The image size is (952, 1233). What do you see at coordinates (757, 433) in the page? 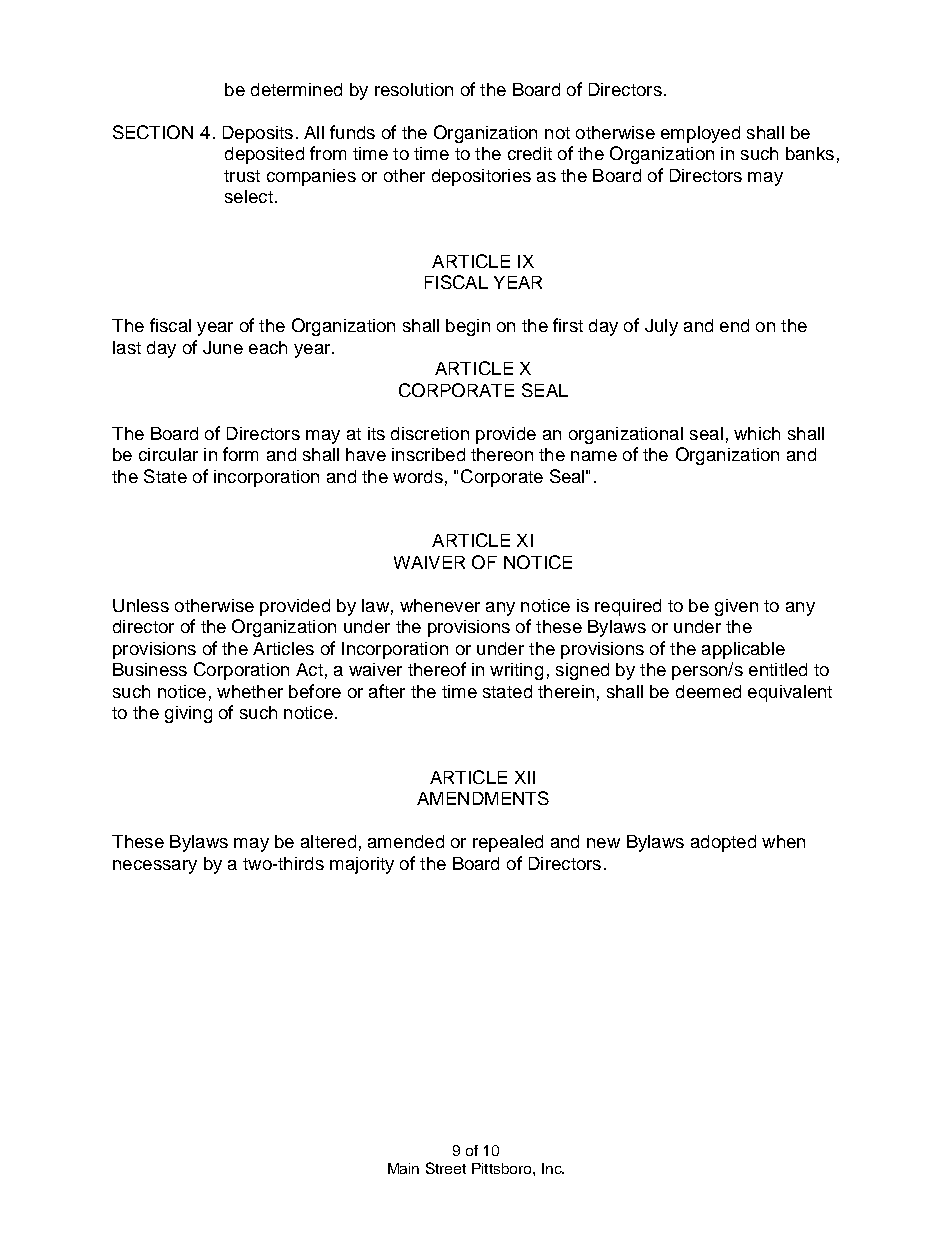
I see `which` at bounding box center [757, 433].
